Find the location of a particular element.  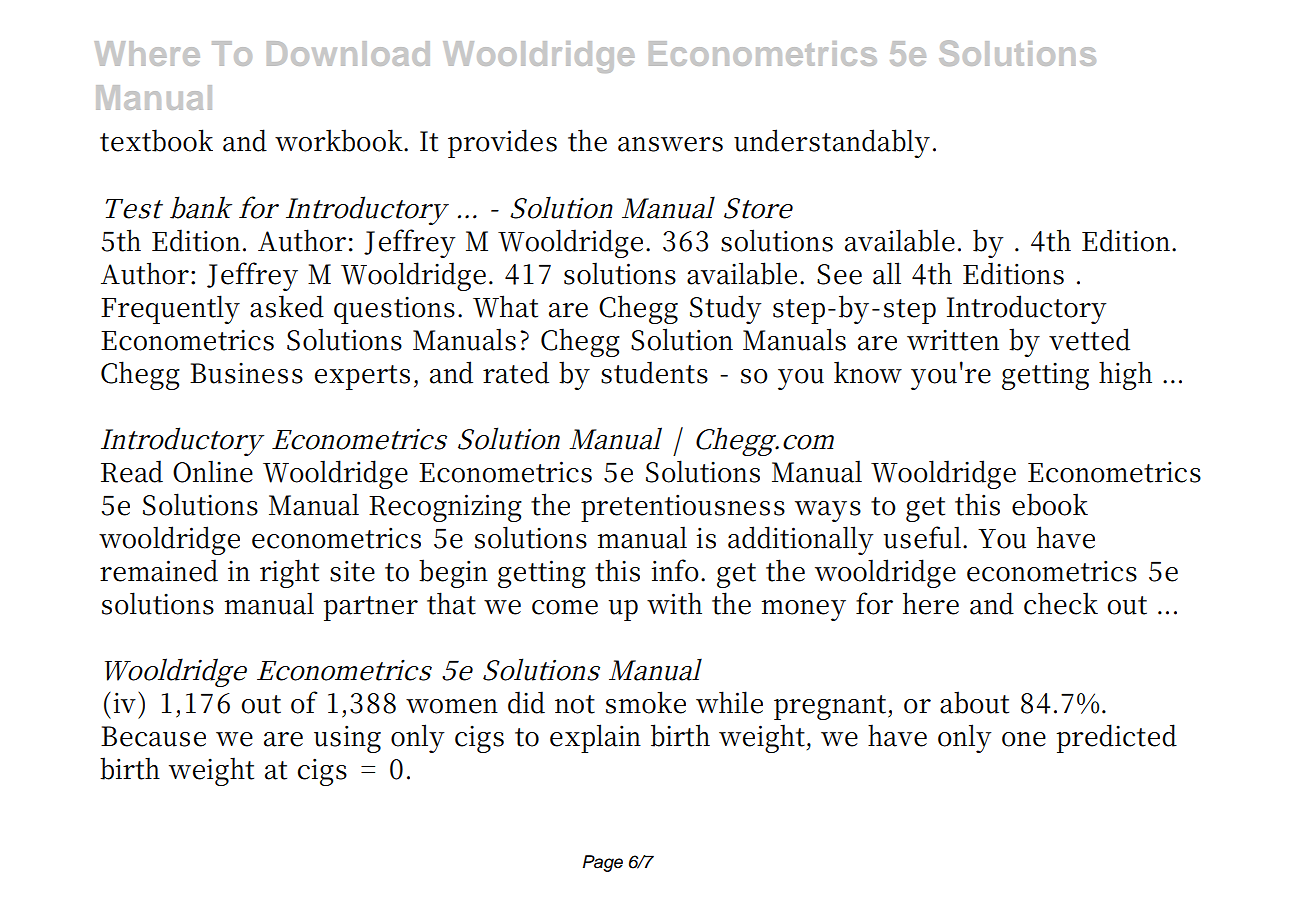

Study is located at coordinates (726, 309).
